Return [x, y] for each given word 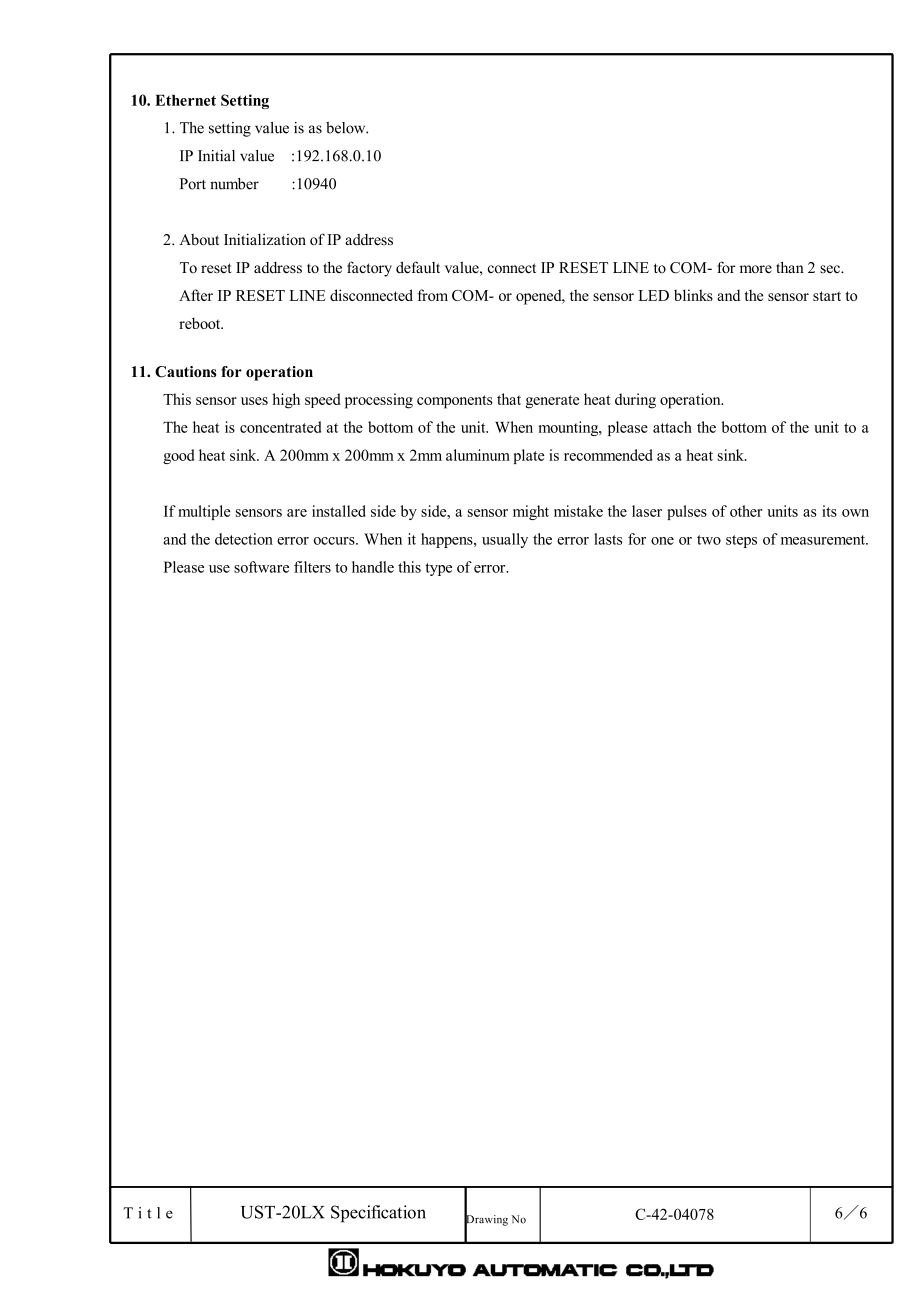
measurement [824, 540]
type [438, 569]
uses [254, 401]
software [261, 567]
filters [312, 567]
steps [741, 541]
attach [672, 427]
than [790, 267]
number [234, 184]
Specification [378, 1214]
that [509, 399]
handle [373, 567]
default [418, 267]
